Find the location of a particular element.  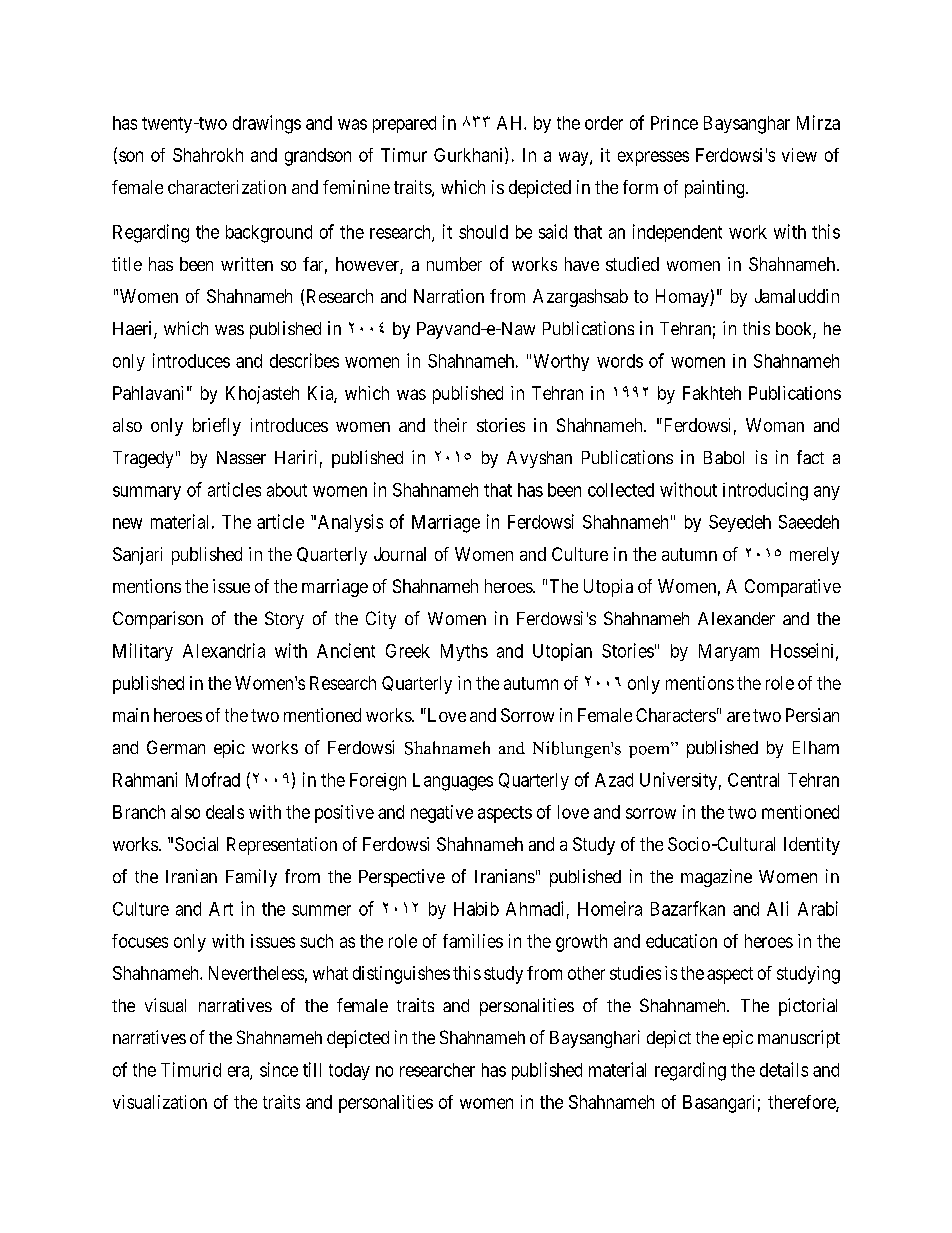

German is located at coordinates (176, 747).
